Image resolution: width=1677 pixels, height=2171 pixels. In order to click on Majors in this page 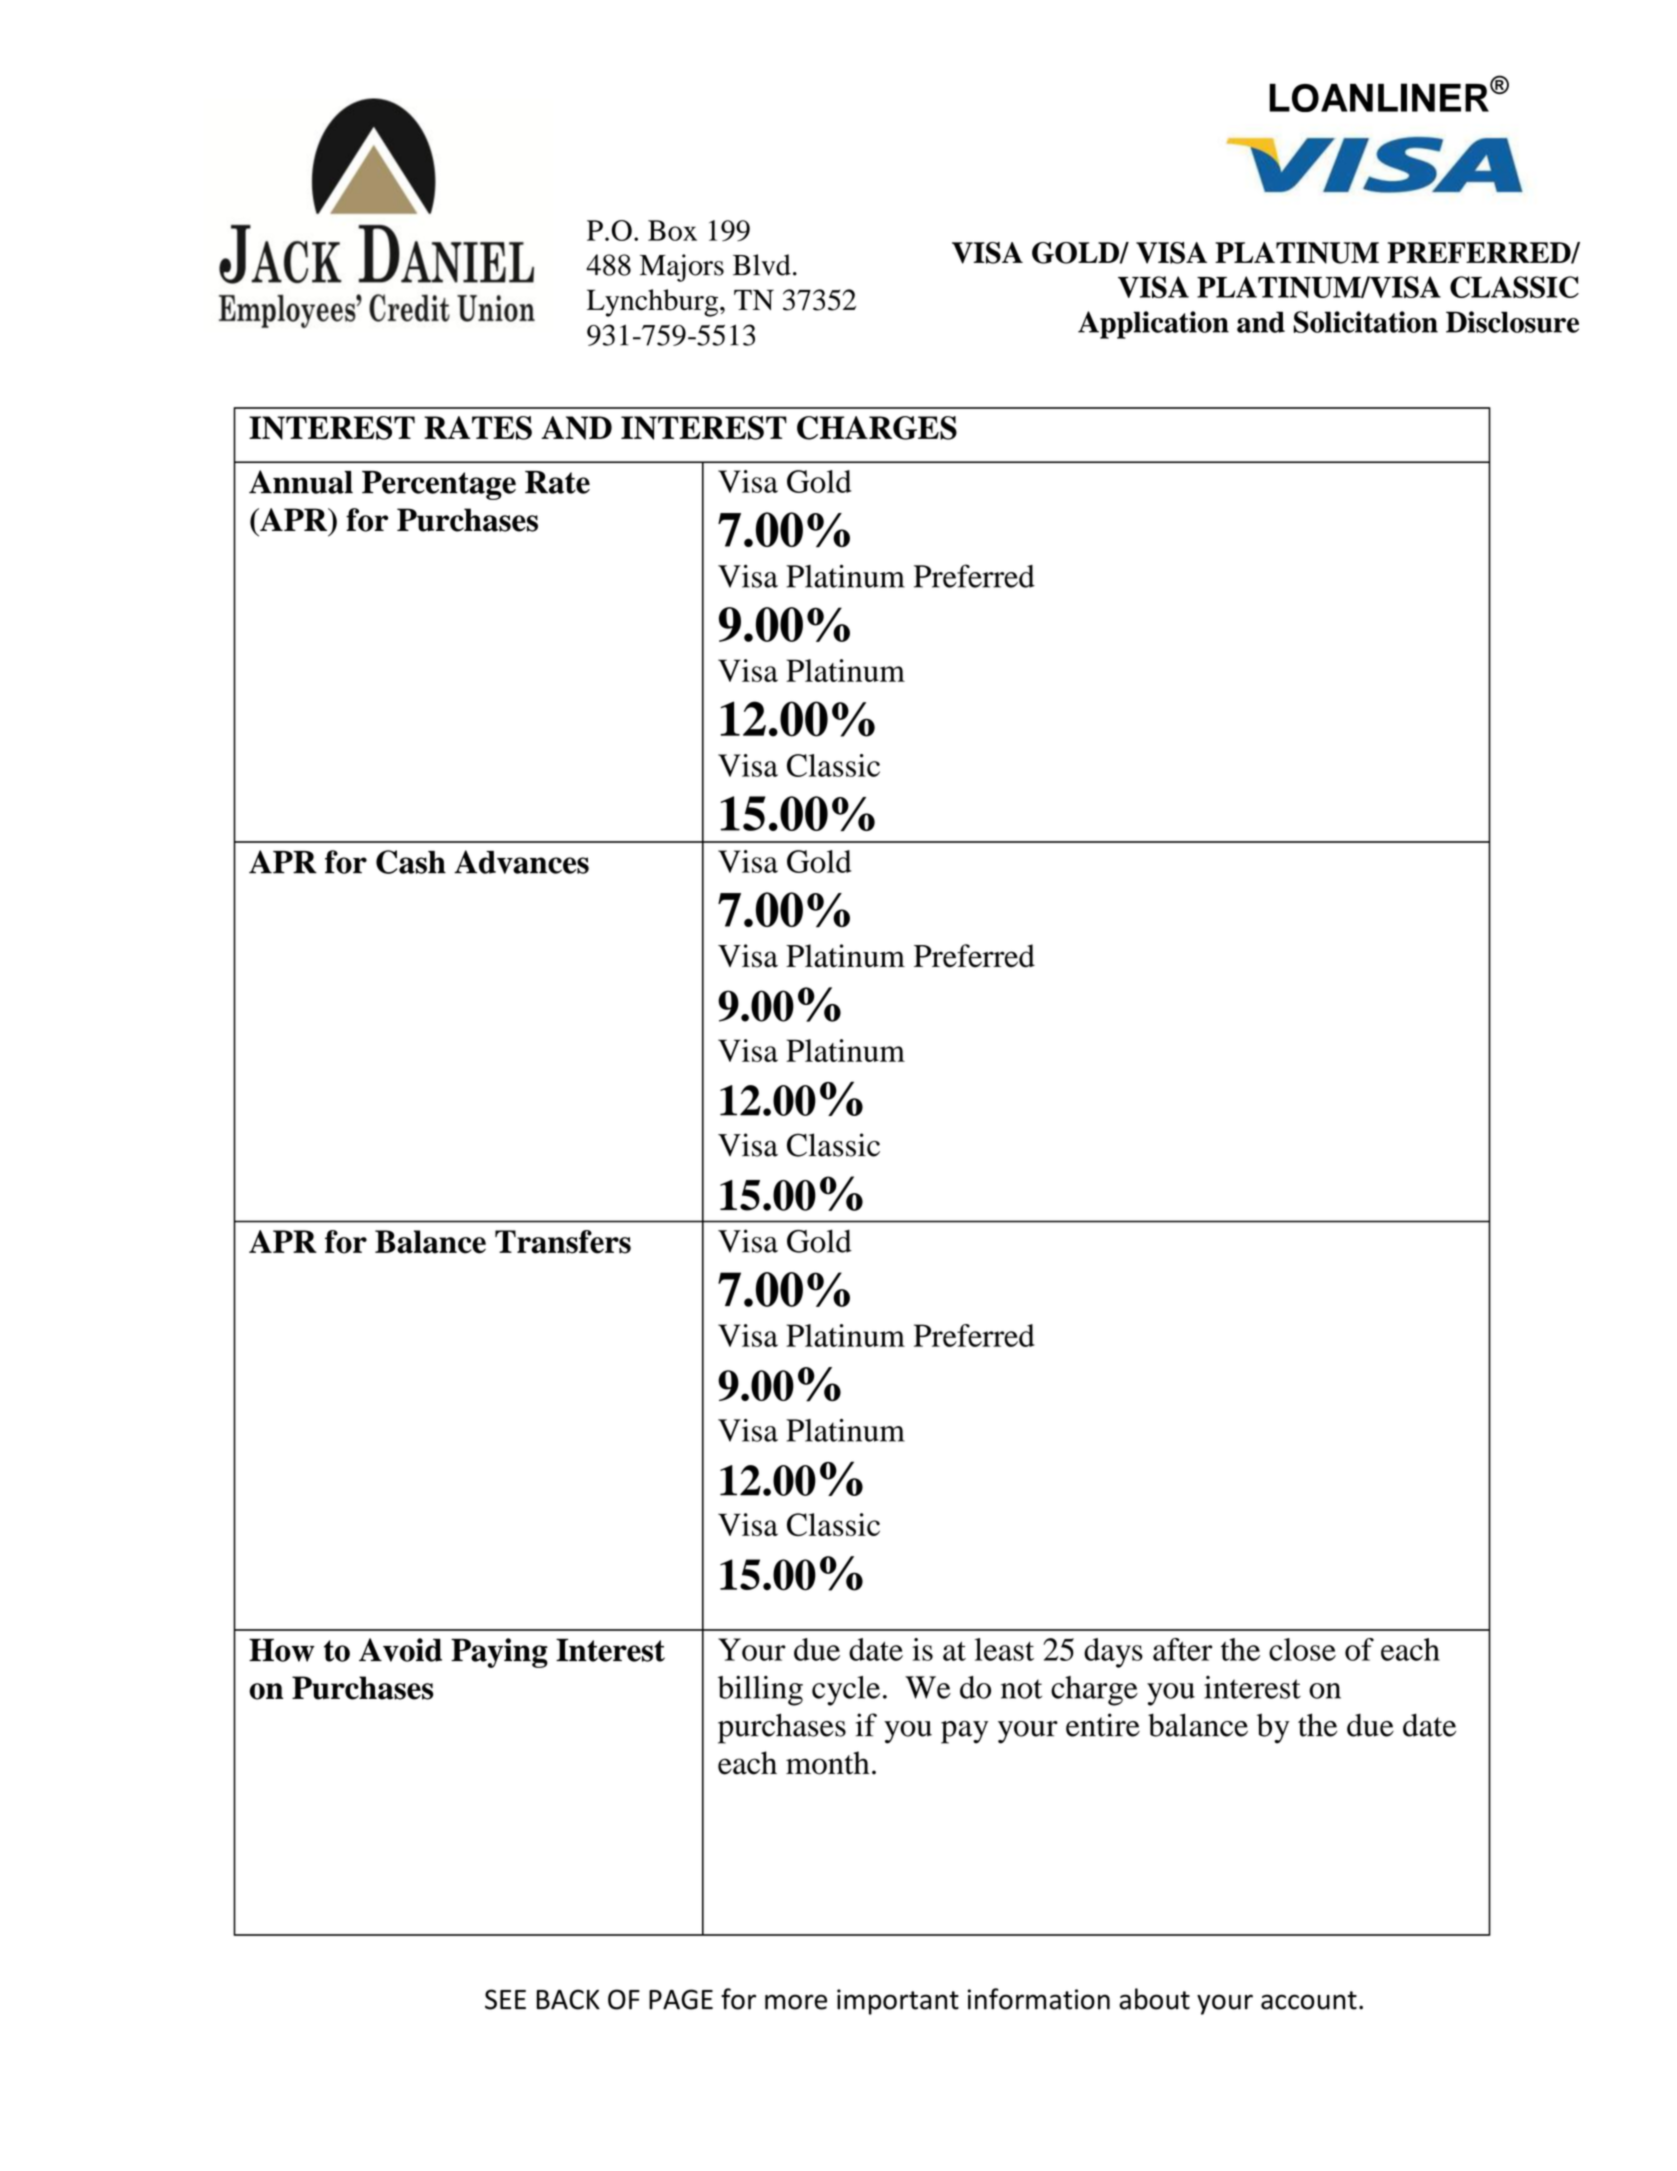, I will do `click(682, 268)`.
